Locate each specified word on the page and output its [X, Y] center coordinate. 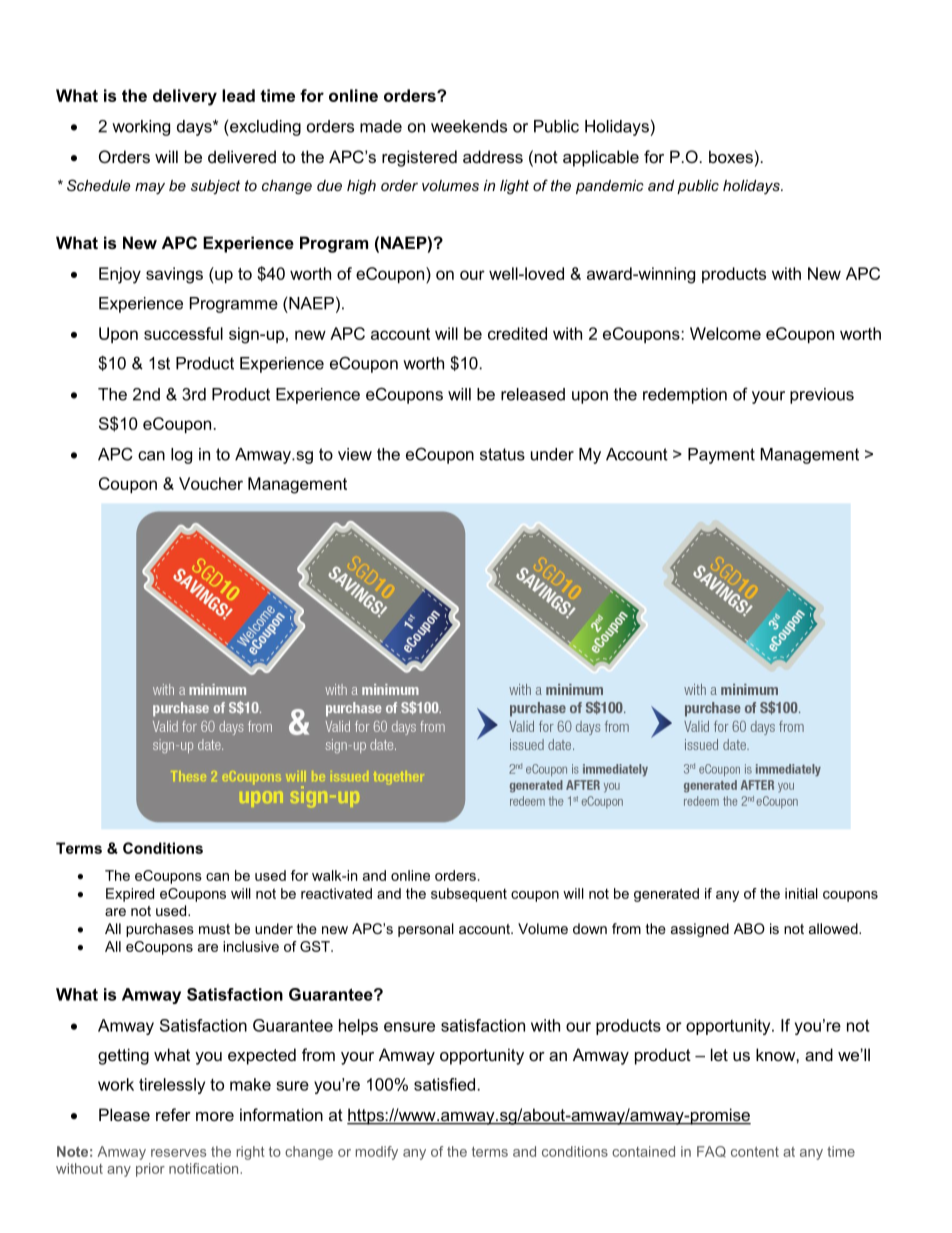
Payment [721, 456]
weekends [469, 126]
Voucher [211, 483]
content [755, 1152]
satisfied [444, 1084]
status [502, 454]
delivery [185, 97]
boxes [731, 156]
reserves [178, 1153]
